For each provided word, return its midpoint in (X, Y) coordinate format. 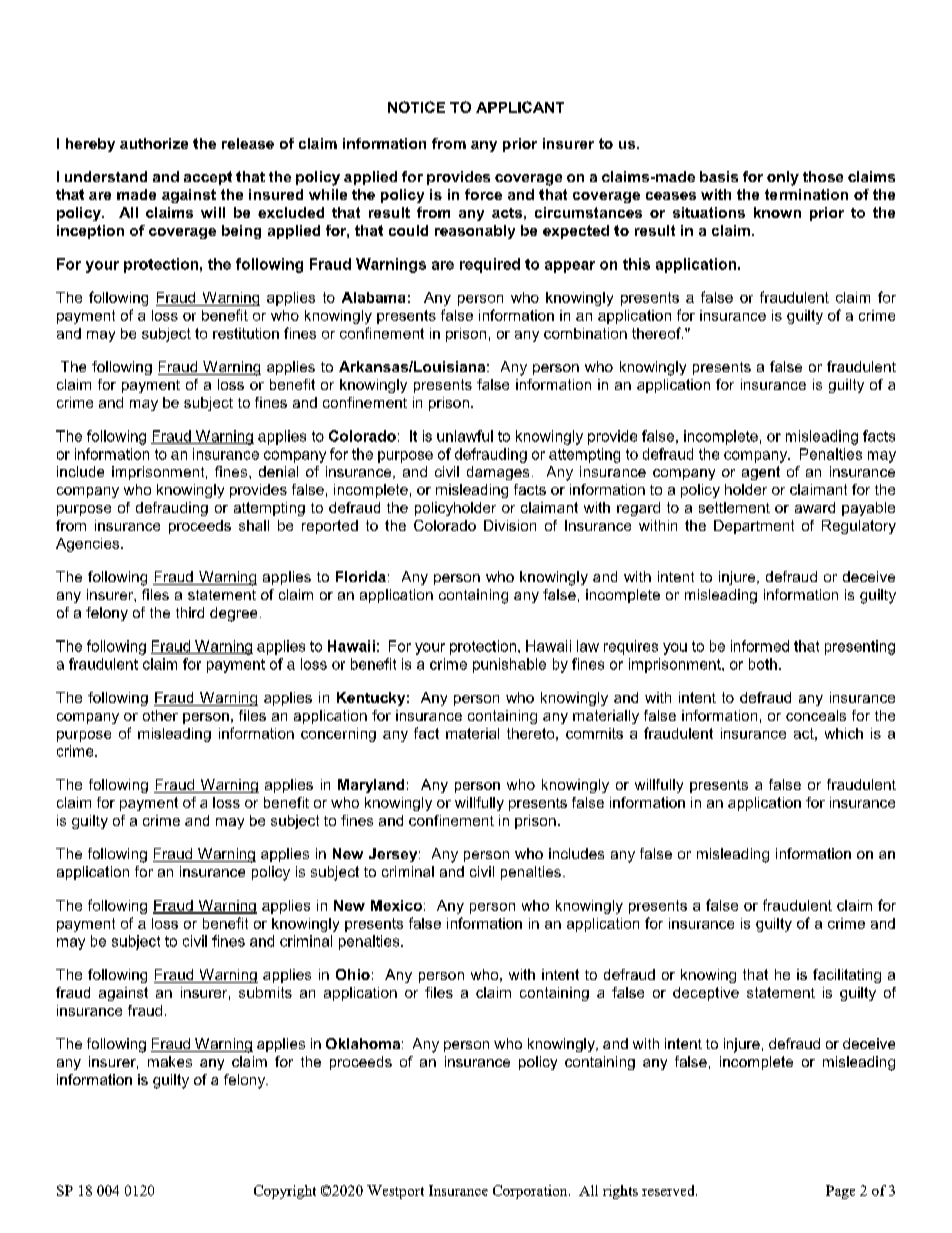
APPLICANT (520, 107)
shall (254, 525)
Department (754, 527)
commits (594, 733)
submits (265, 992)
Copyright (285, 1192)
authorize (154, 143)
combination (585, 333)
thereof (657, 333)
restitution (246, 333)
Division (510, 525)
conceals (816, 715)
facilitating (847, 976)
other (160, 715)
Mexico (396, 905)
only (783, 178)
